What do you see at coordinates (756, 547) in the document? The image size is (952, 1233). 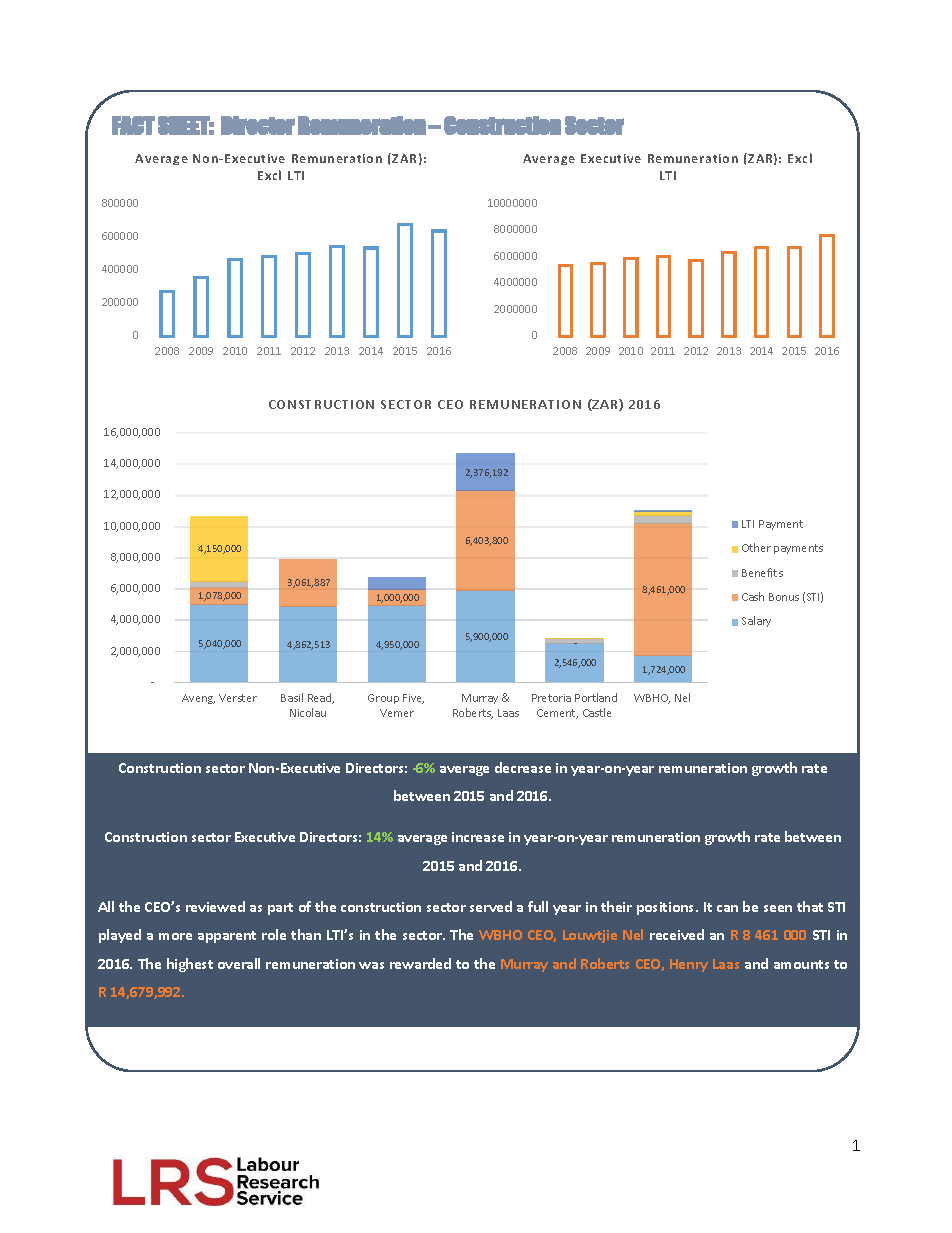 I see `Other` at bounding box center [756, 547].
